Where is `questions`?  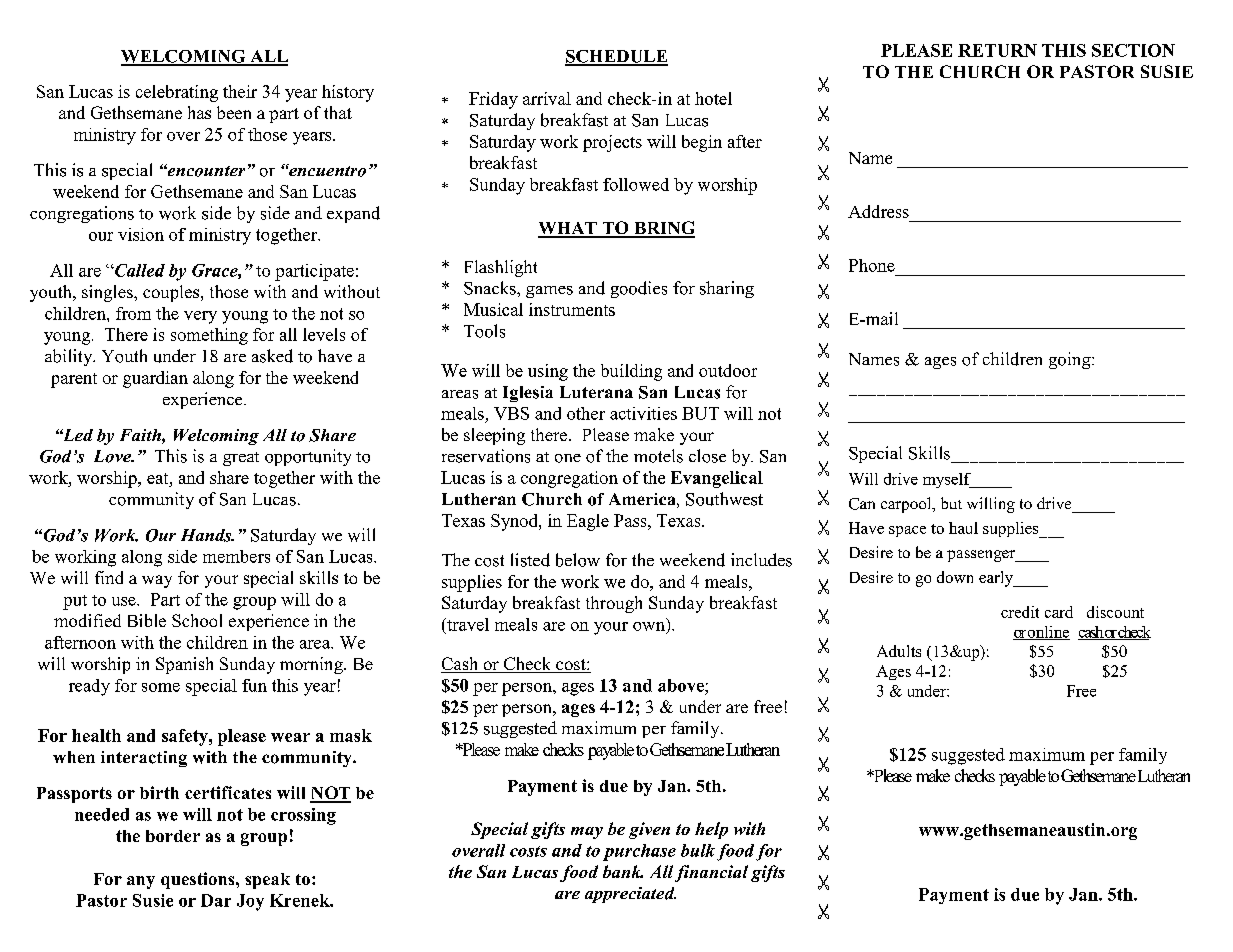 questions is located at coordinates (199, 880).
